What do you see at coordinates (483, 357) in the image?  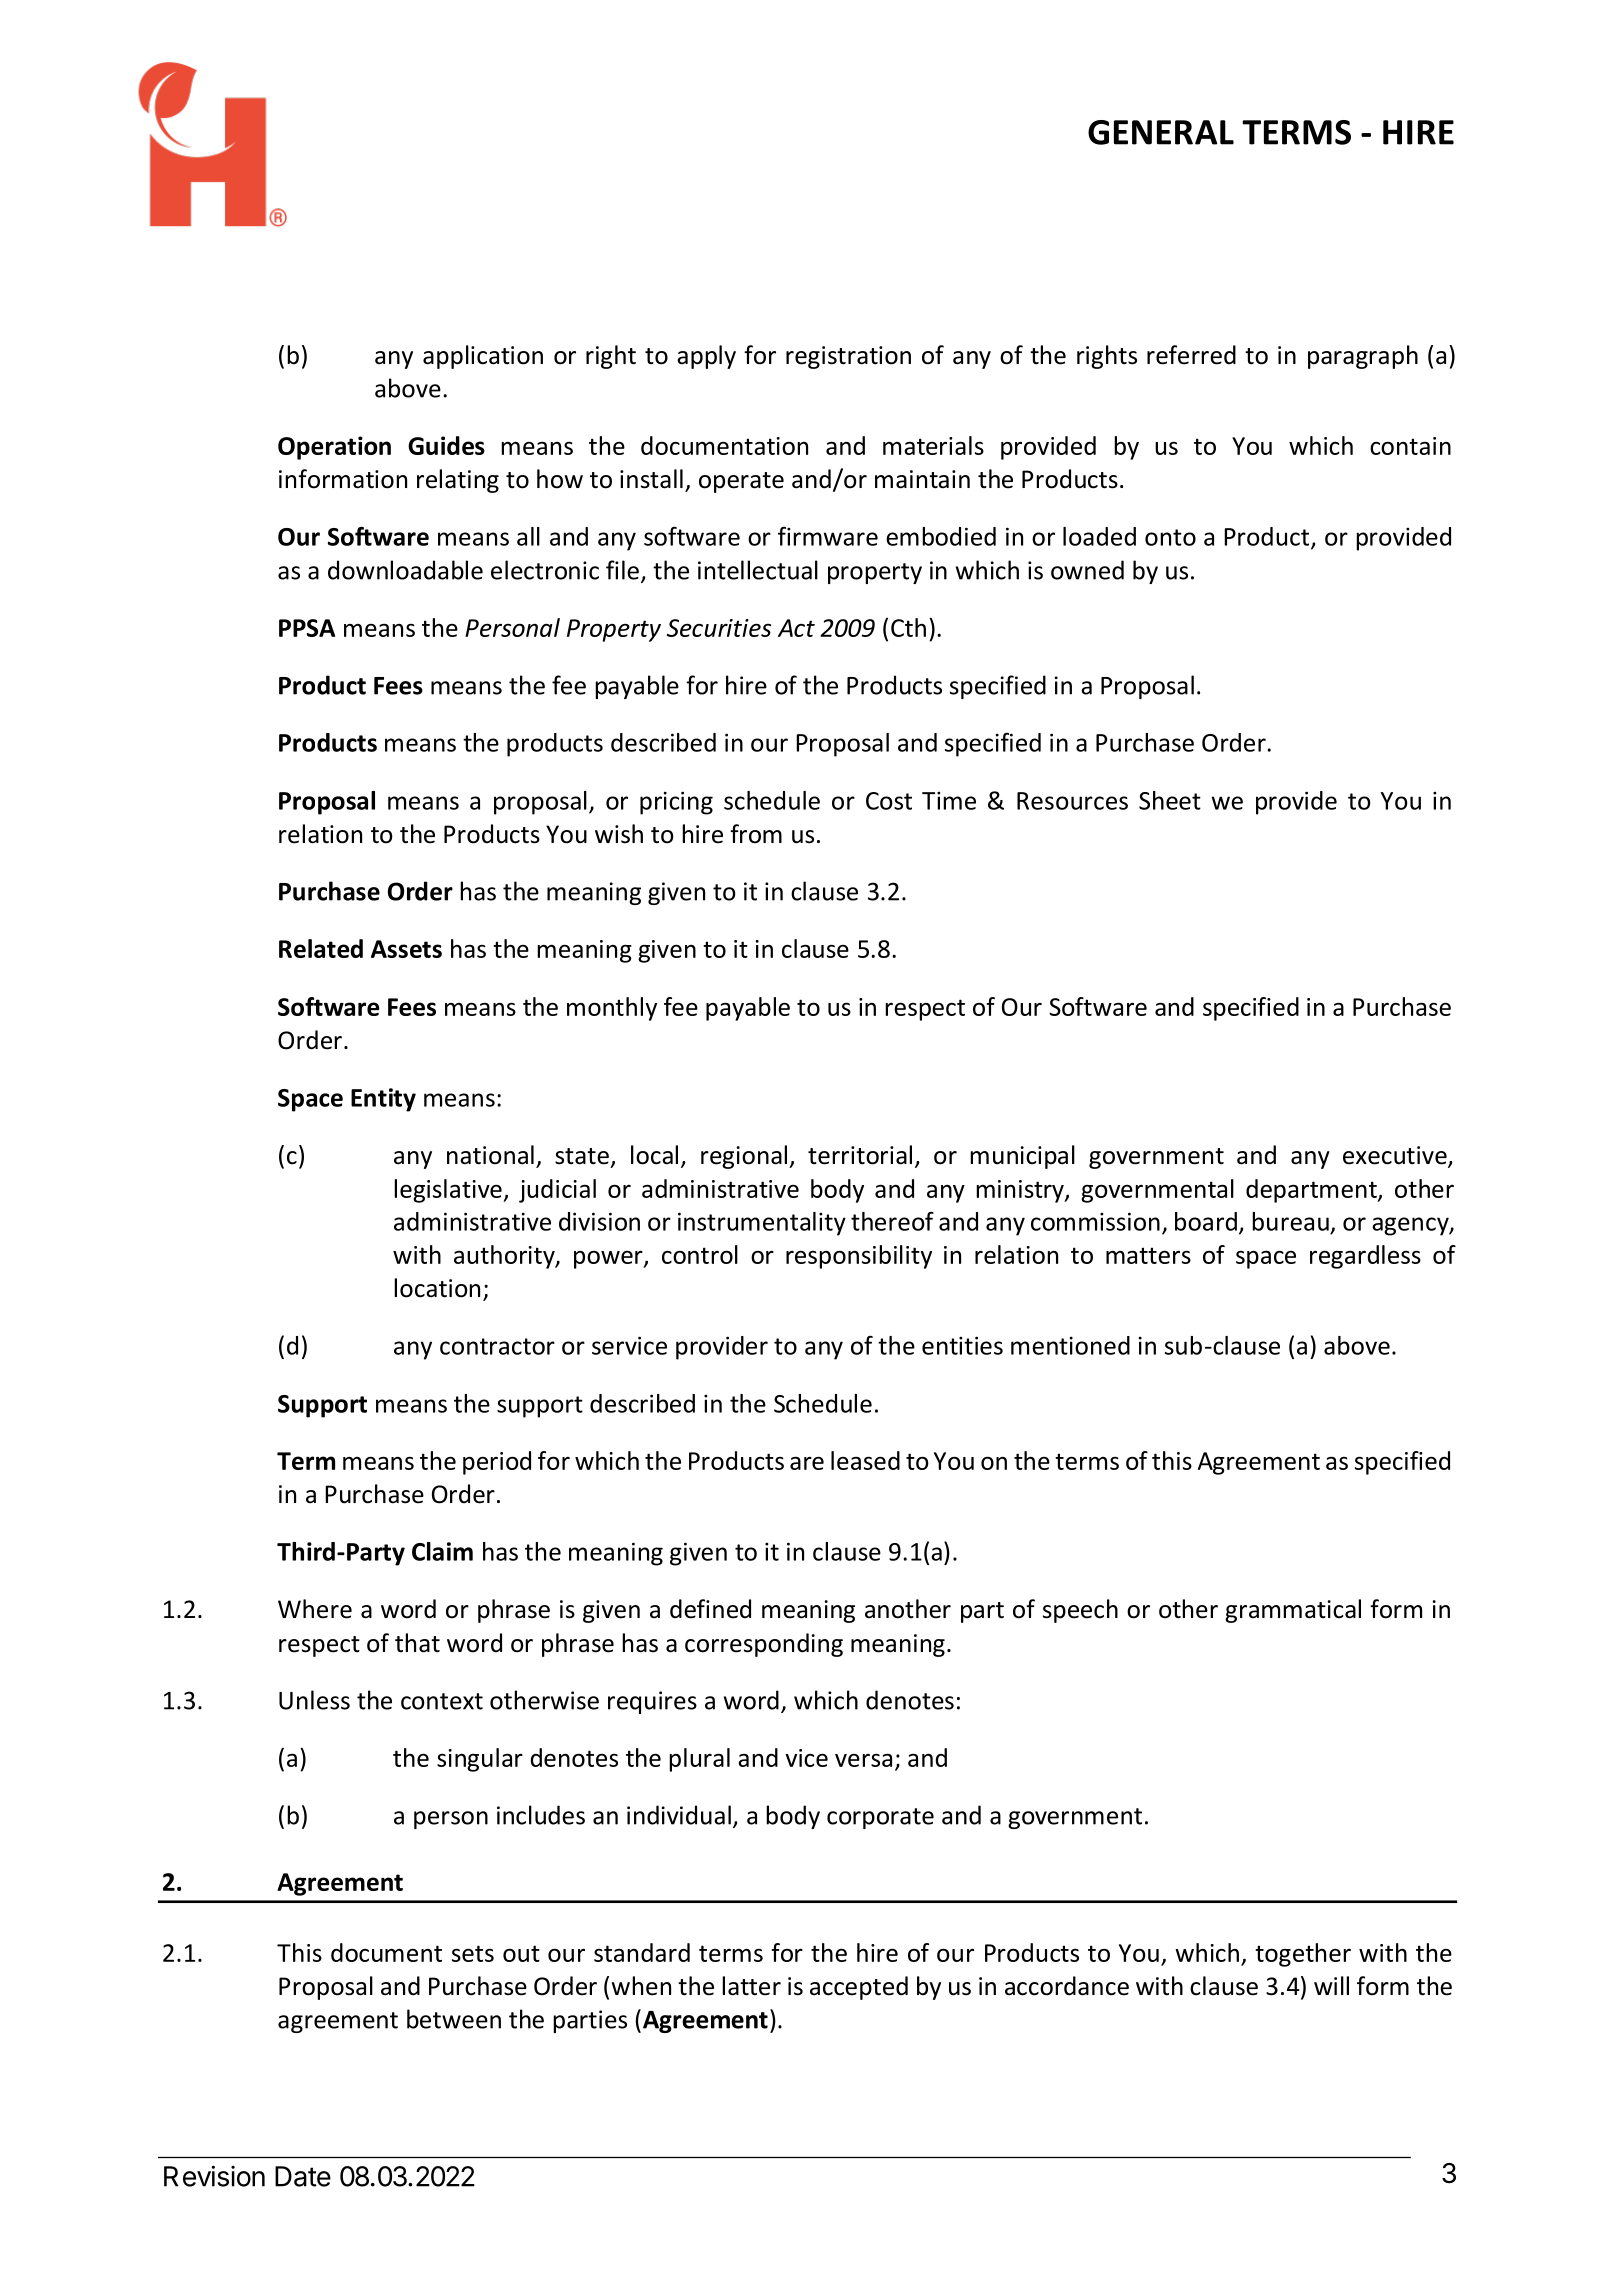 I see `application` at bounding box center [483, 357].
